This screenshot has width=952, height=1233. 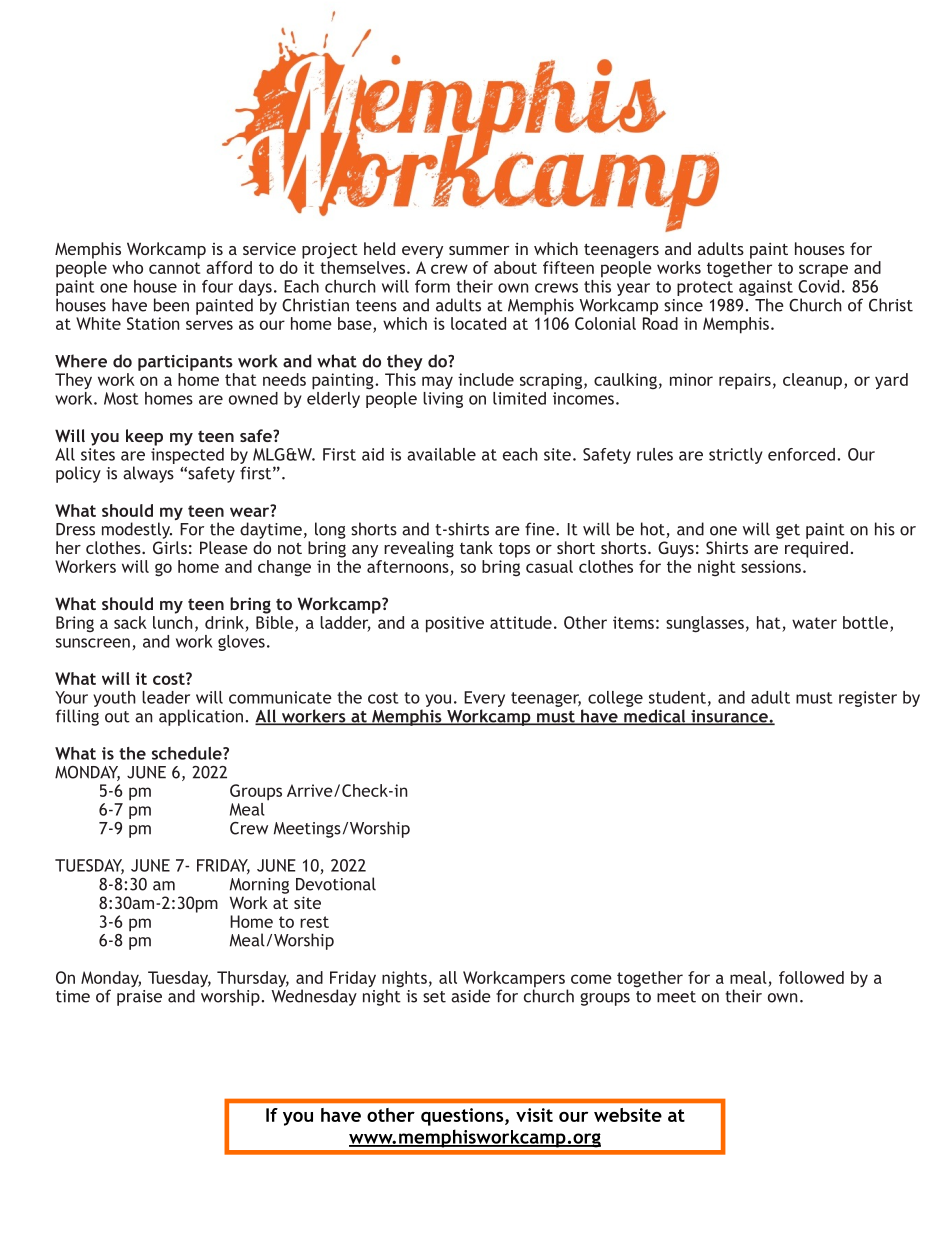 What do you see at coordinates (515, 267) in the screenshot?
I see `about` at bounding box center [515, 267].
